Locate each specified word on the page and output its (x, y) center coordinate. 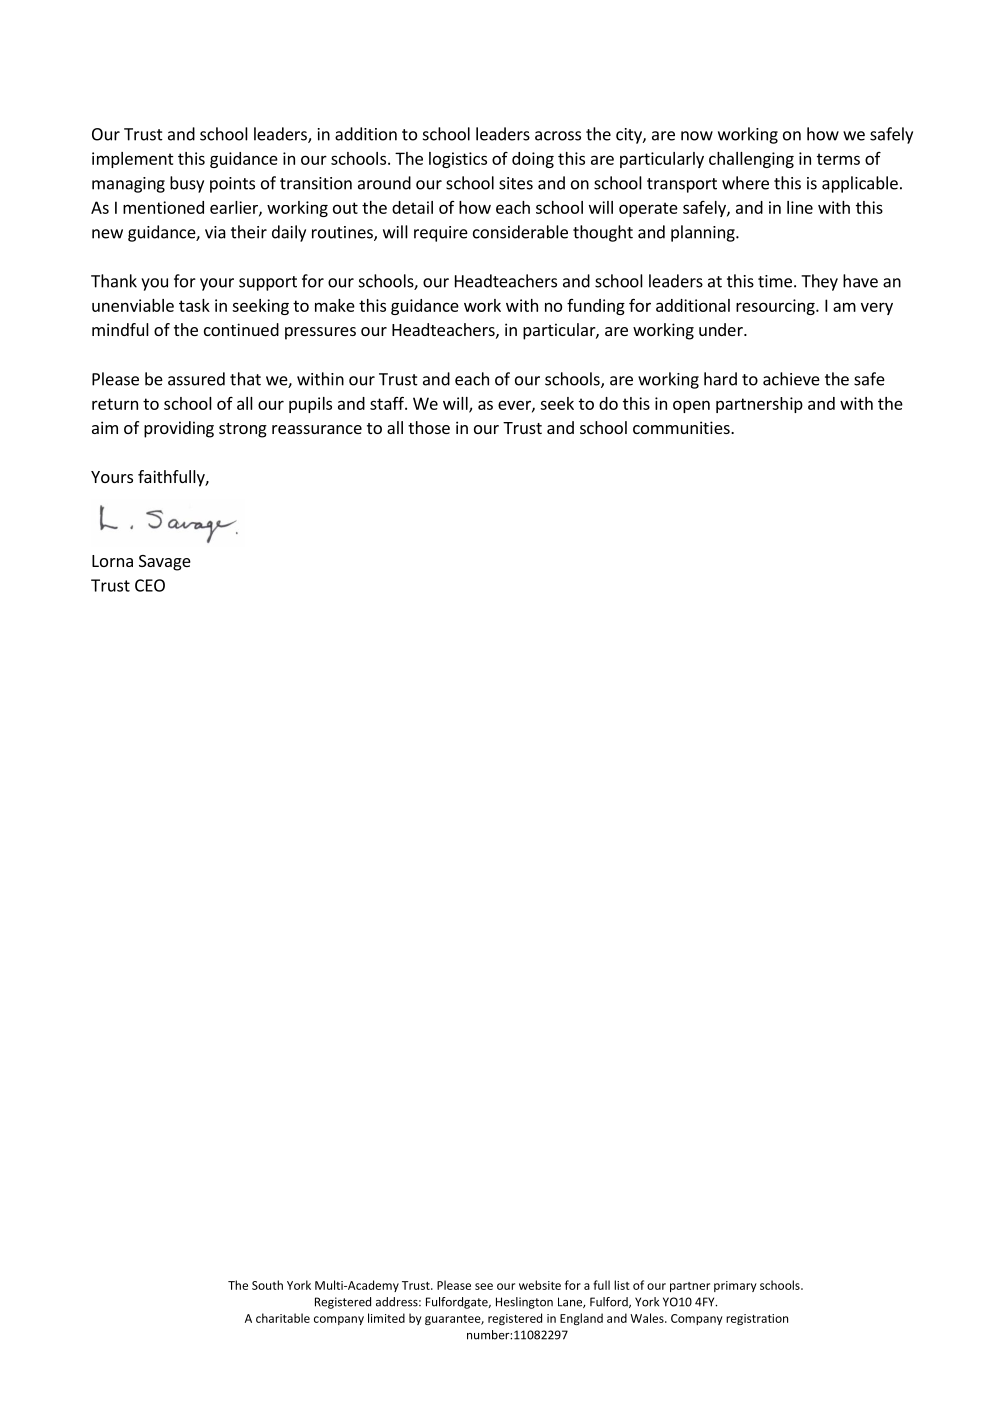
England (581, 1319)
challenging (751, 160)
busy (187, 184)
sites (516, 183)
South (267, 1285)
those (429, 427)
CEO (150, 585)
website (540, 1285)
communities (682, 427)
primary (735, 1286)
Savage (165, 563)
